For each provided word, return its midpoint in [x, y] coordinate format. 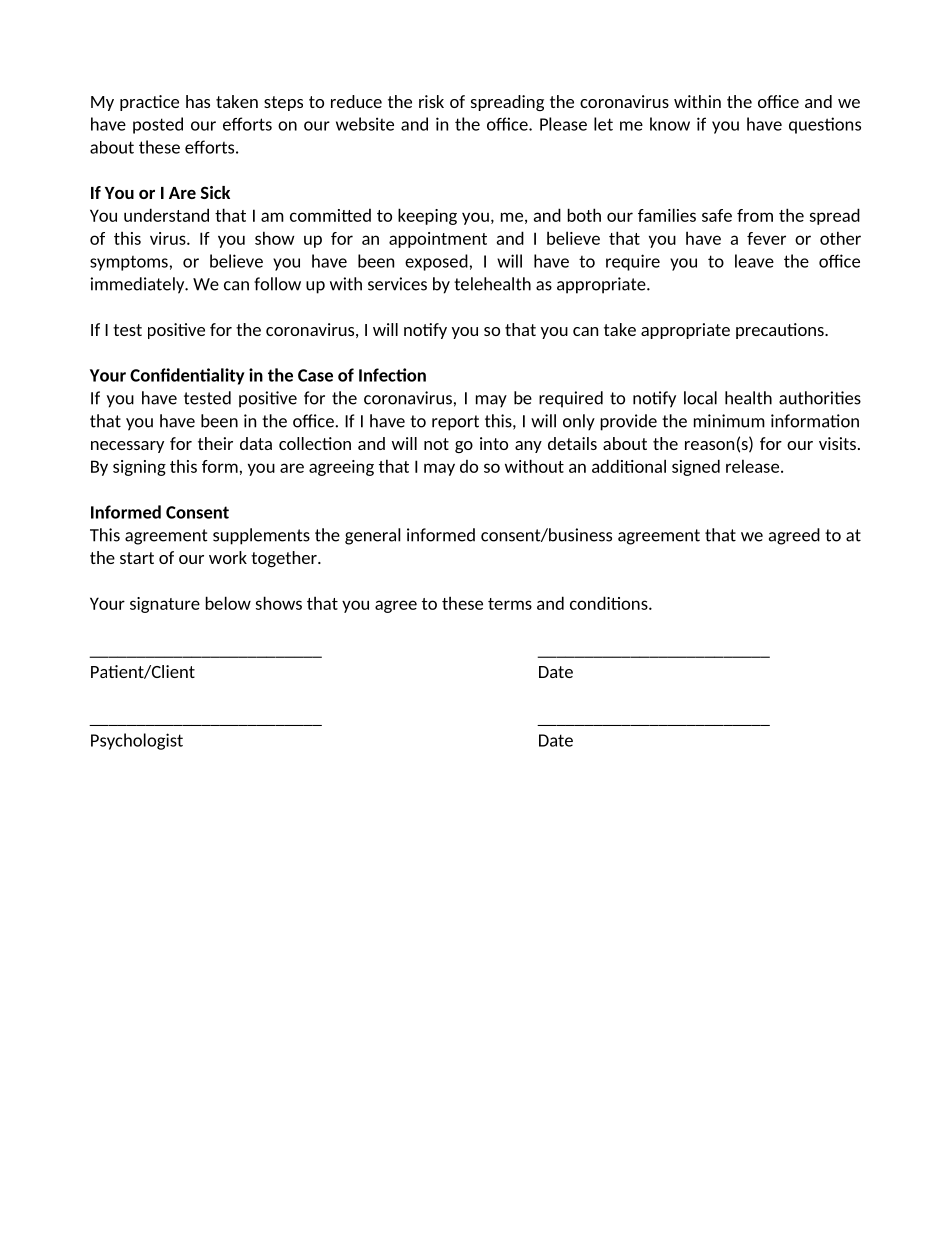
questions [825, 125]
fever [766, 238]
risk [431, 101]
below [228, 603]
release [752, 466]
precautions [781, 331]
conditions [610, 603]
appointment [438, 240]
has [198, 101]
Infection [392, 375]
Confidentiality [187, 376]
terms [510, 604]
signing [139, 468]
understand [166, 215]
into [494, 443]
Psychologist [137, 741]
